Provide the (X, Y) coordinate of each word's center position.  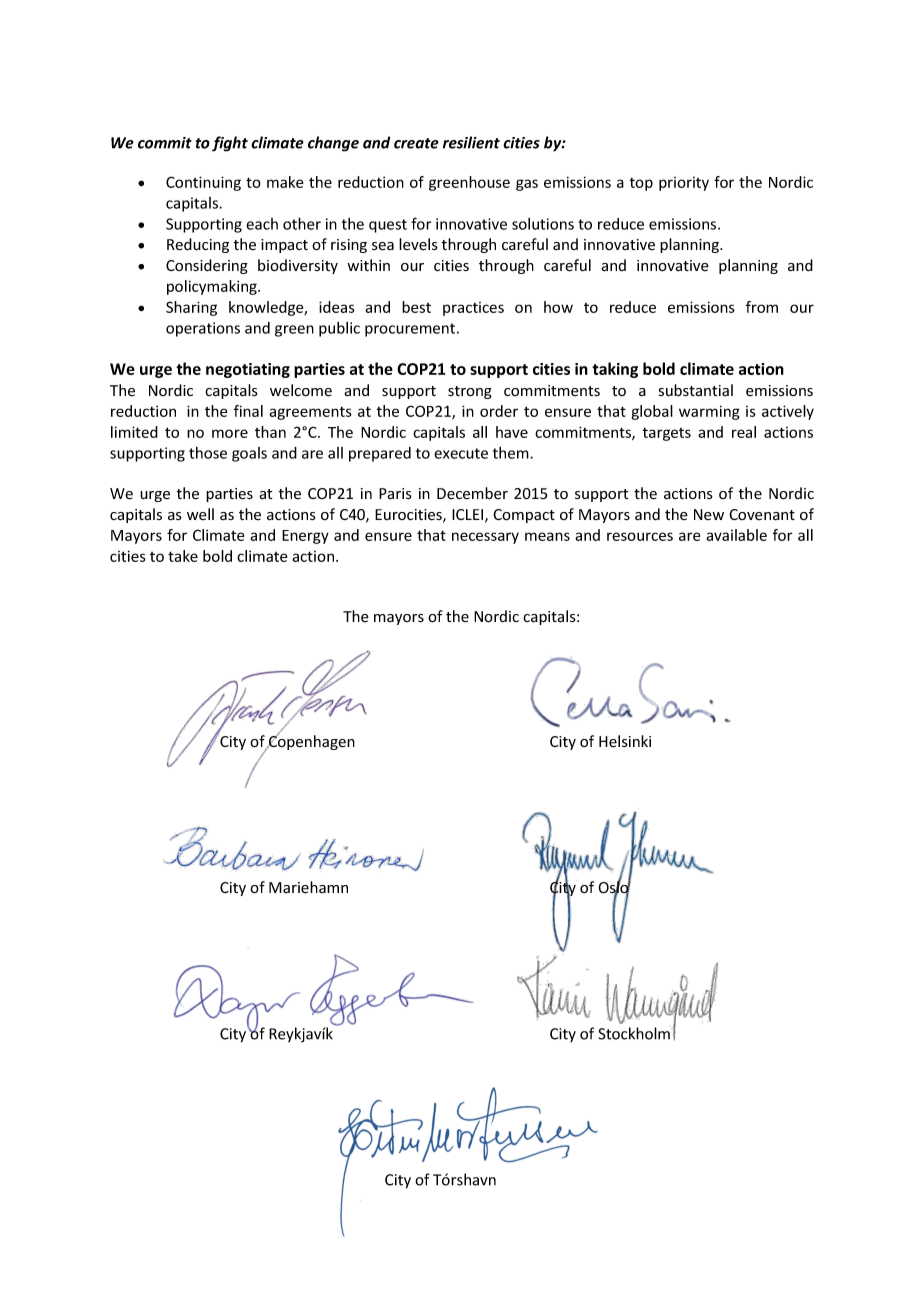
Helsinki (625, 741)
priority (684, 184)
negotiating (248, 370)
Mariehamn (308, 887)
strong (470, 392)
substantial (696, 390)
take (183, 556)
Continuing (203, 183)
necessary (485, 538)
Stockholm (635, 1033)
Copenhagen (311, 741)
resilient (471, 142)
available (736, 535)
